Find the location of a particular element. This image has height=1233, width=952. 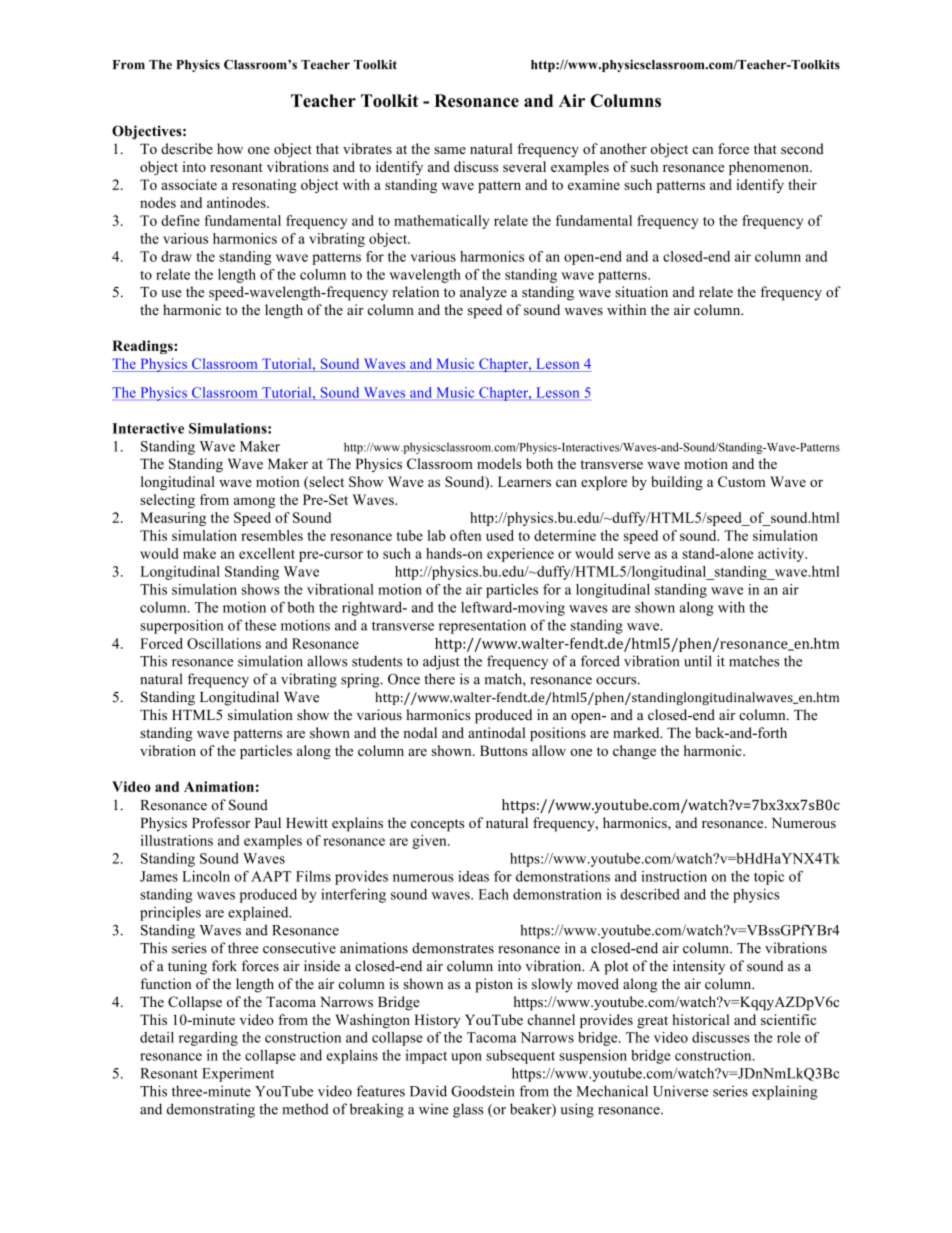

given is located at coordinates (430, 842).
